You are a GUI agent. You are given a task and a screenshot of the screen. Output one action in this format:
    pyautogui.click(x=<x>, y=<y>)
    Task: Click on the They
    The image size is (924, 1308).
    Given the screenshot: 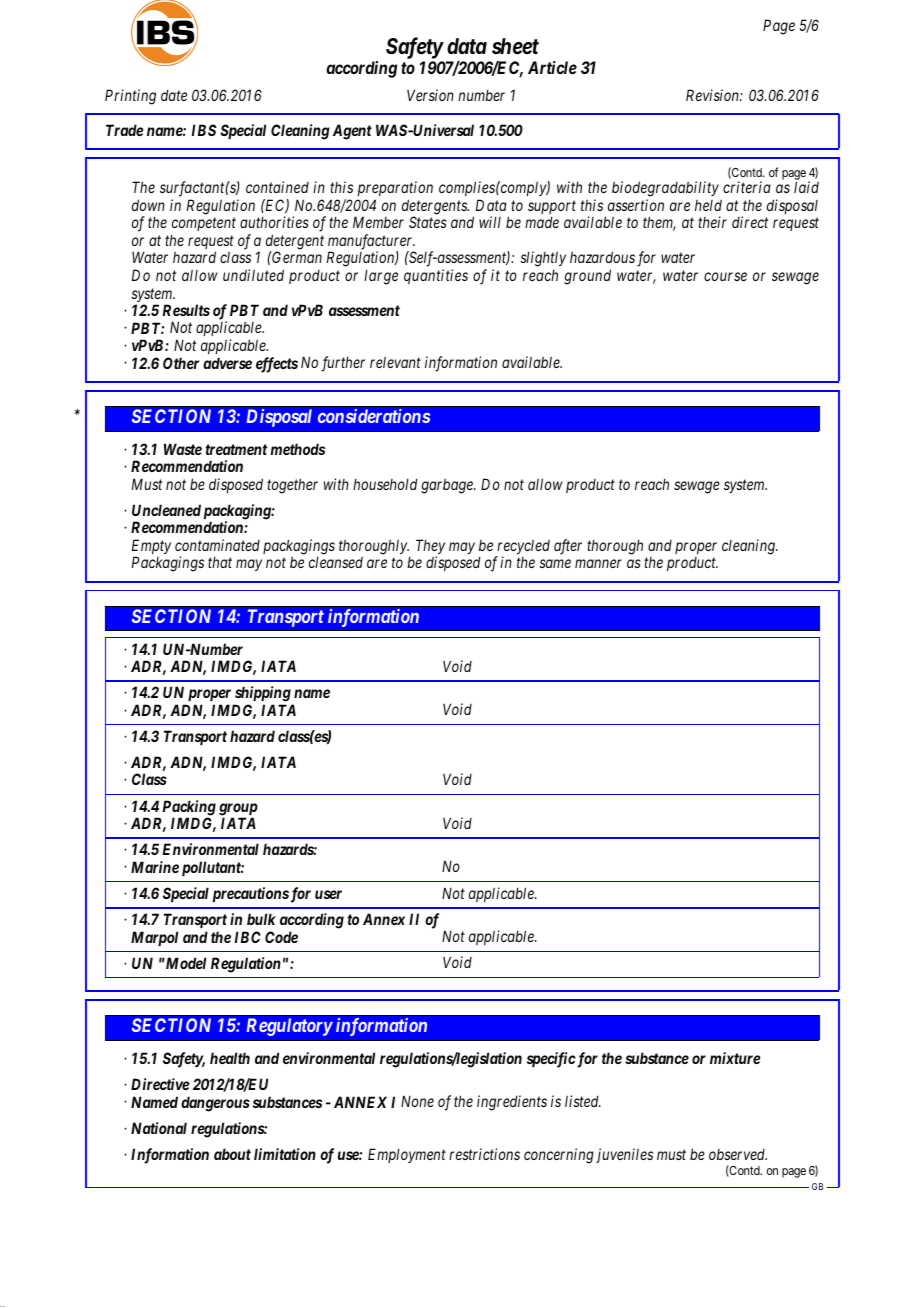 What is the action you would take?
    pyautogui.click(x=430, y=548)
